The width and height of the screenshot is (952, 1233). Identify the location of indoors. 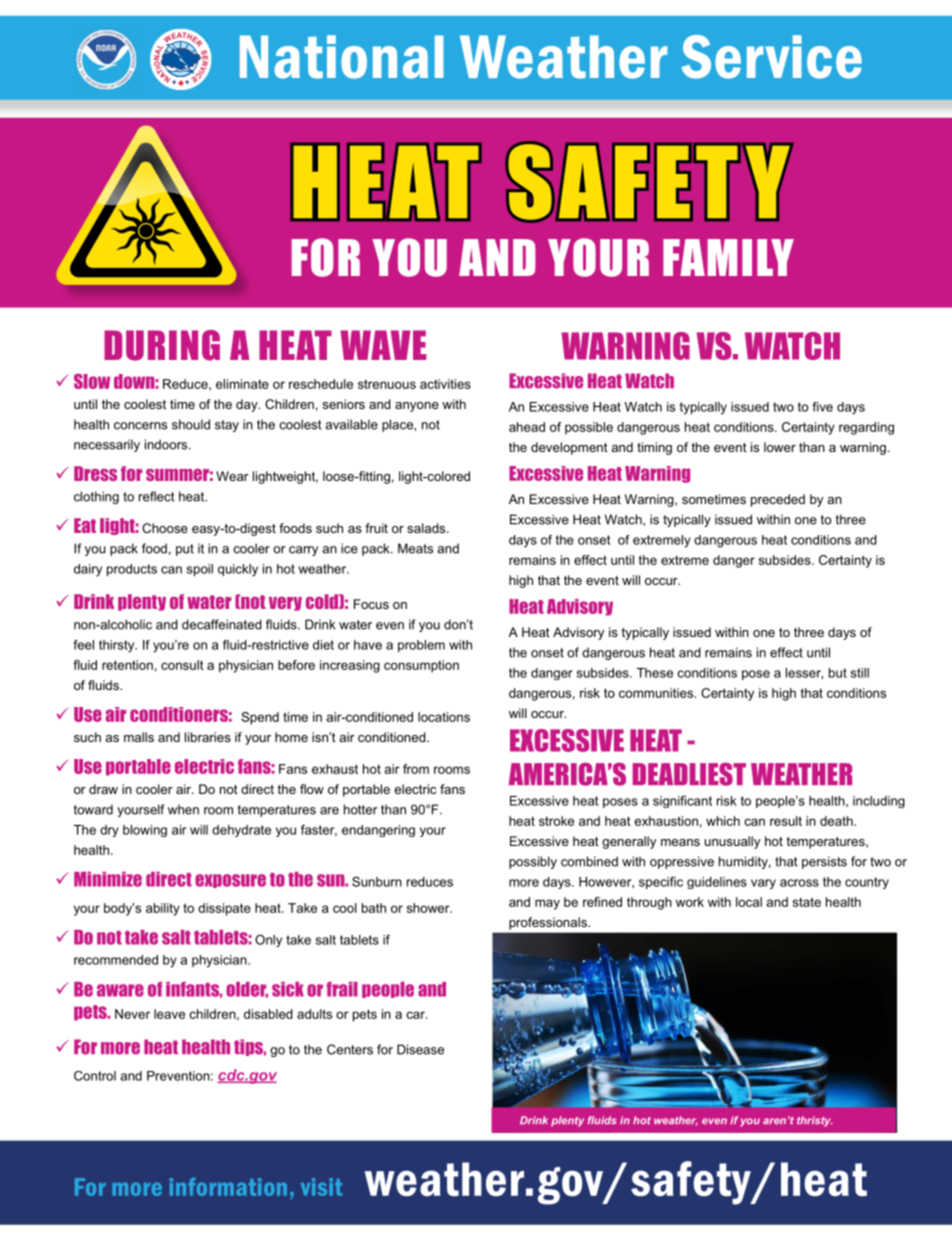
(167, 444).
